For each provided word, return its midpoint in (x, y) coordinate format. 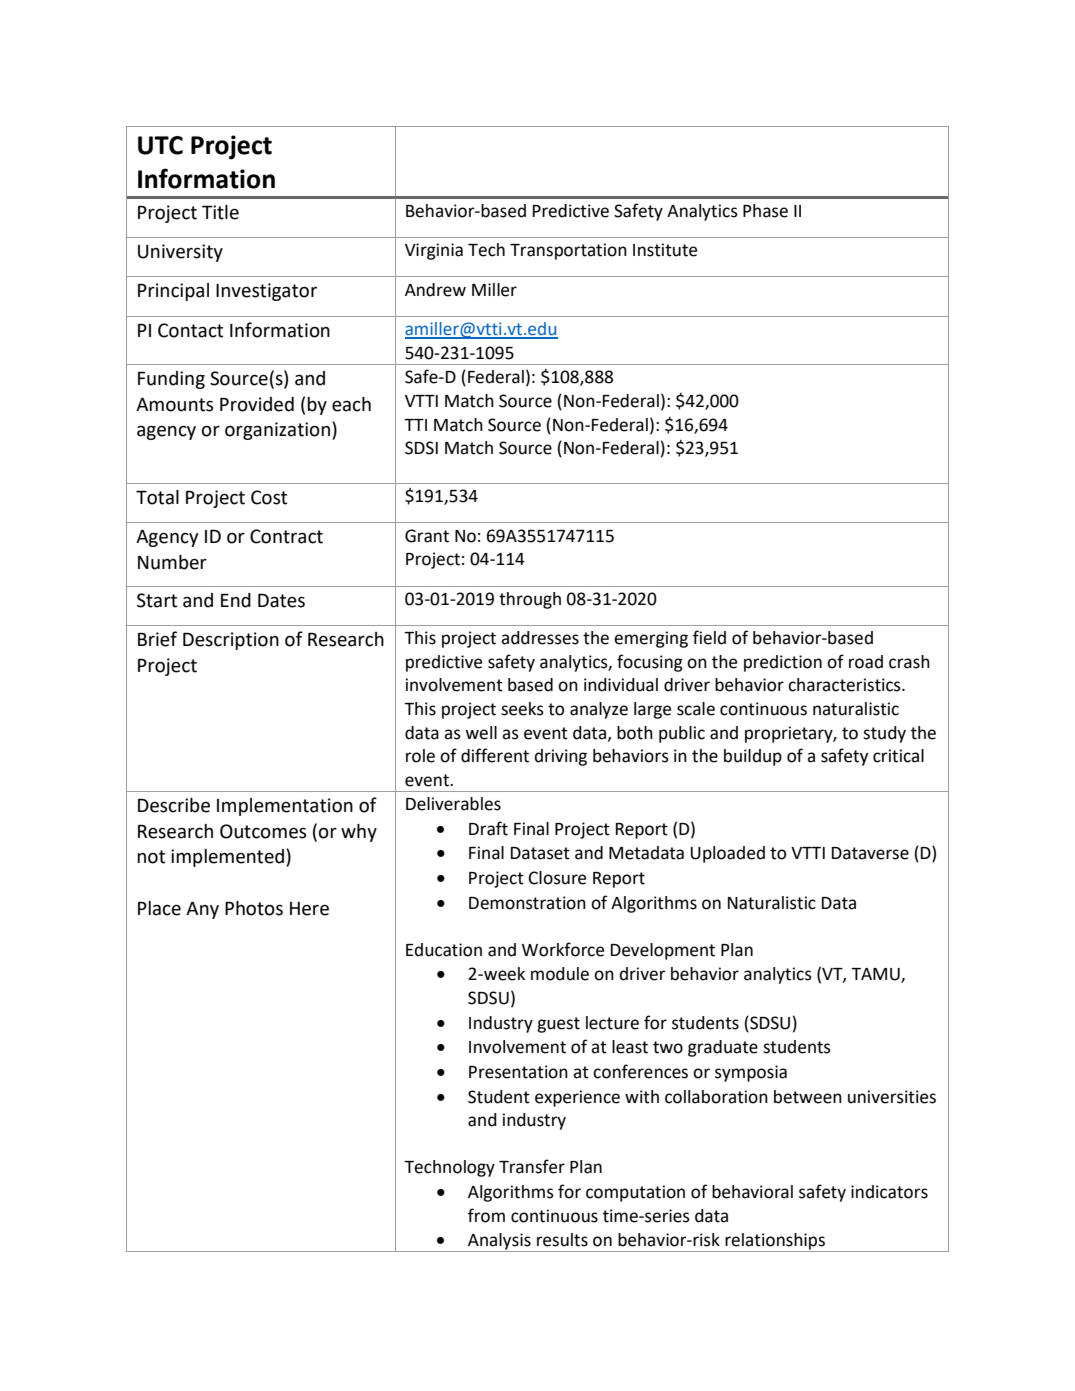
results (562, 1240)
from (486, 1215)
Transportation (568, 251)
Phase (765, 211)
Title (220, 212)
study (884, 734)
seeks (522, 709)
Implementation (285, 807)
